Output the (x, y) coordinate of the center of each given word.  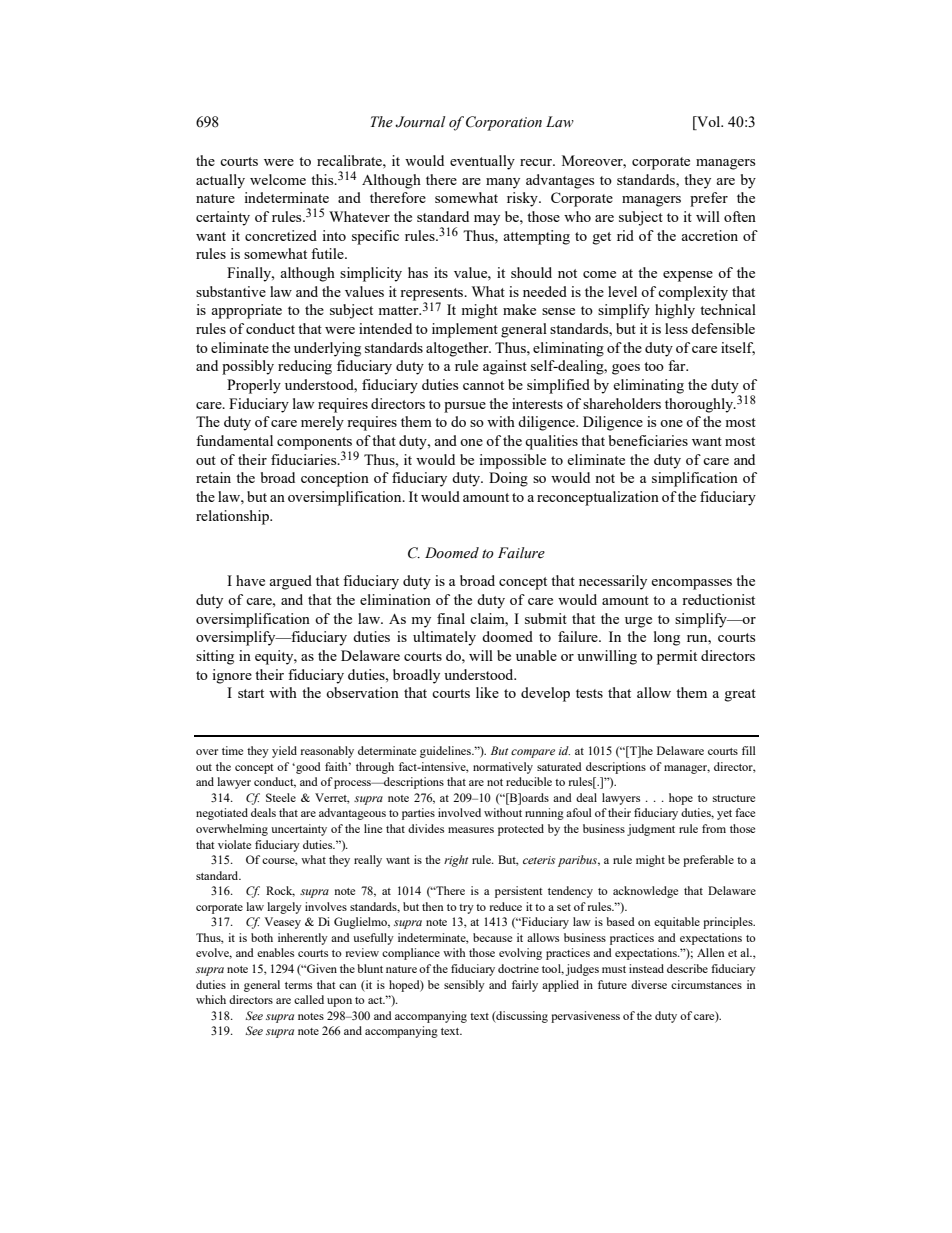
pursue (465, 407)
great (740, 695)
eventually (482, 162)
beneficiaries (648, 440)
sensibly (464, 986)
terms (298, 985)
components (314, 444)
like (487, 692)
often (740, 216)
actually (220, 181)
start (251, 693)
